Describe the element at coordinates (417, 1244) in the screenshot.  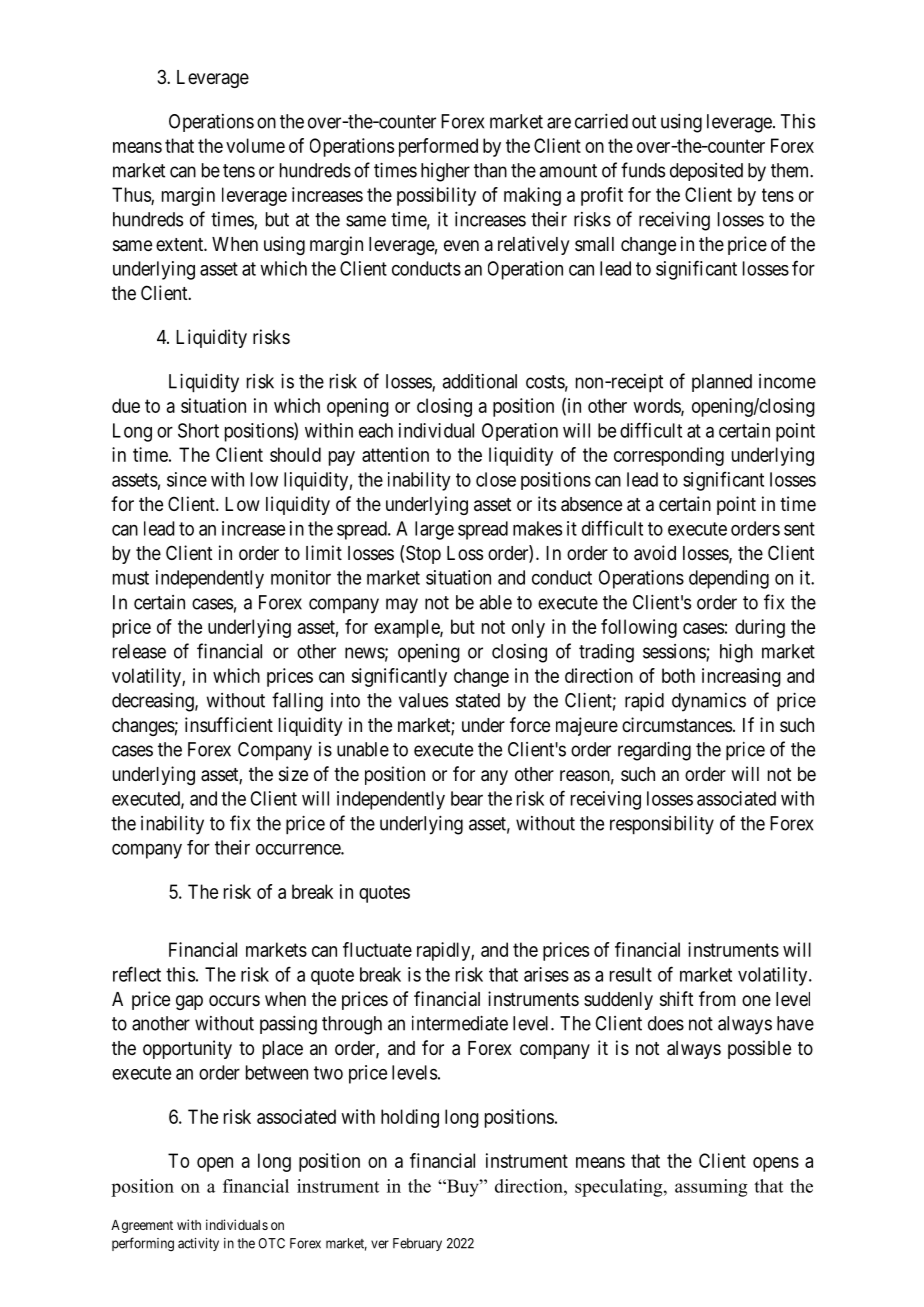
I see `February` at that location.
